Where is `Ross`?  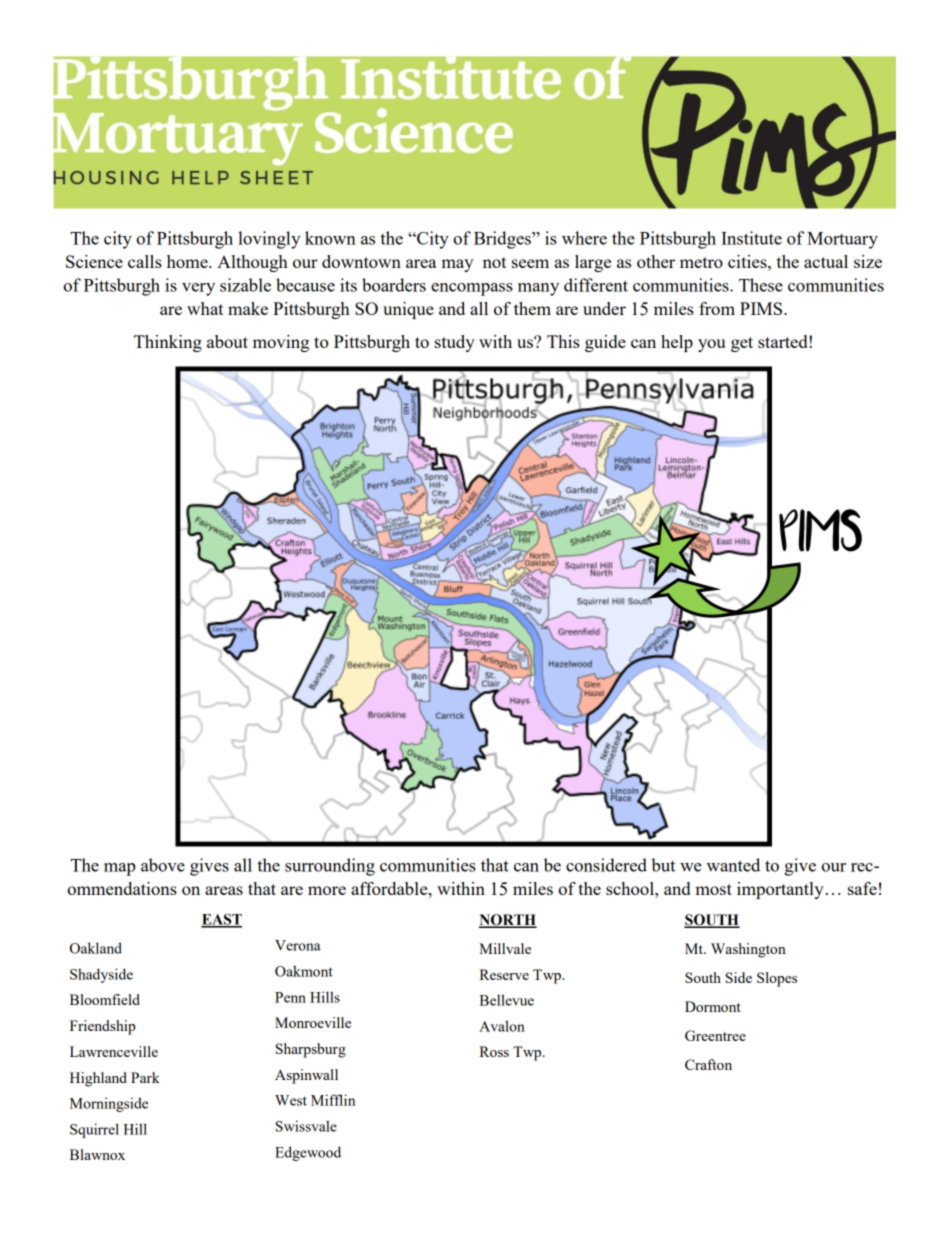
Ross is located at coordinates (494, 1051).
